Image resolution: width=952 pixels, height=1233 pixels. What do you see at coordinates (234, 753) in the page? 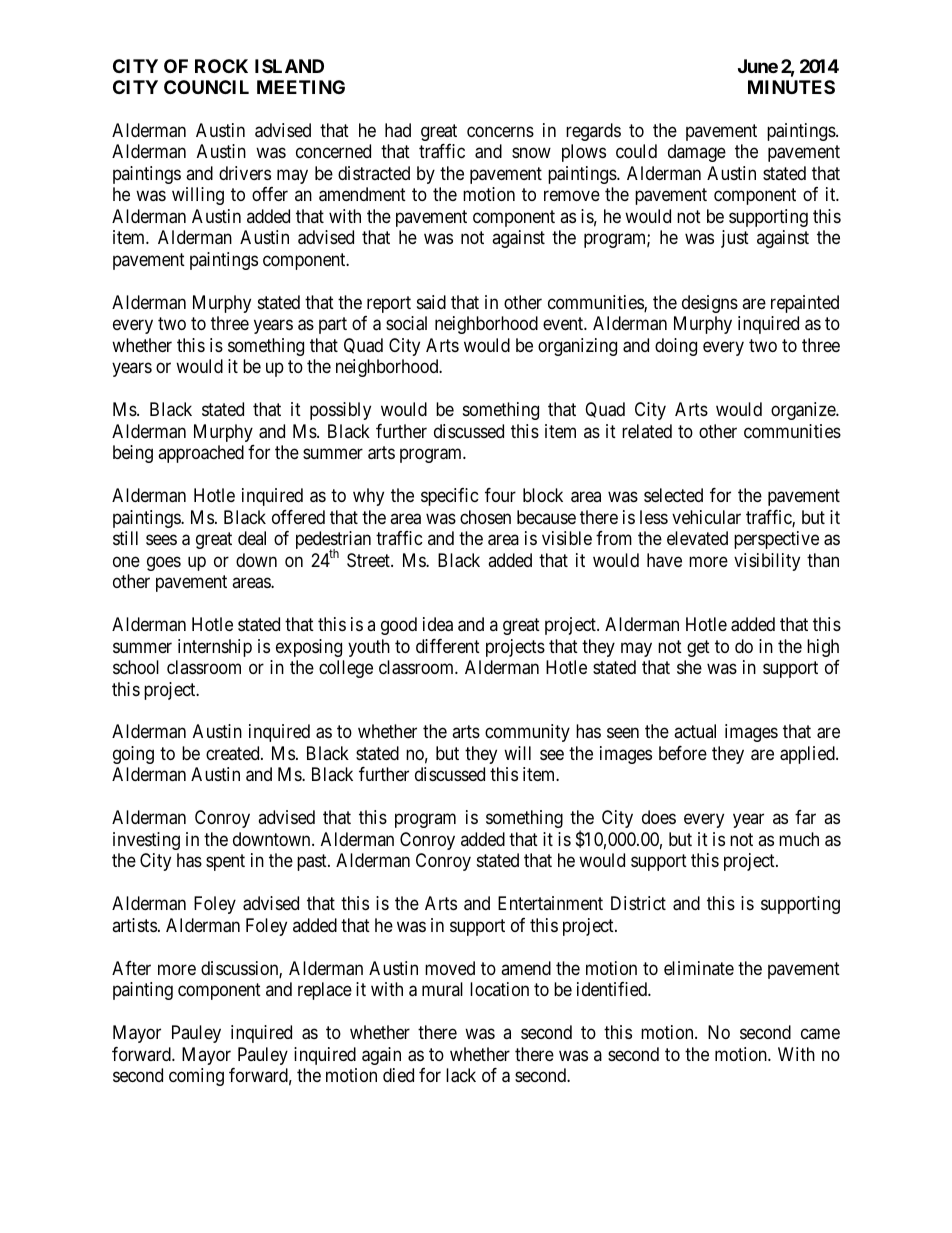
I see `created` at bounding box center [234, 753].
